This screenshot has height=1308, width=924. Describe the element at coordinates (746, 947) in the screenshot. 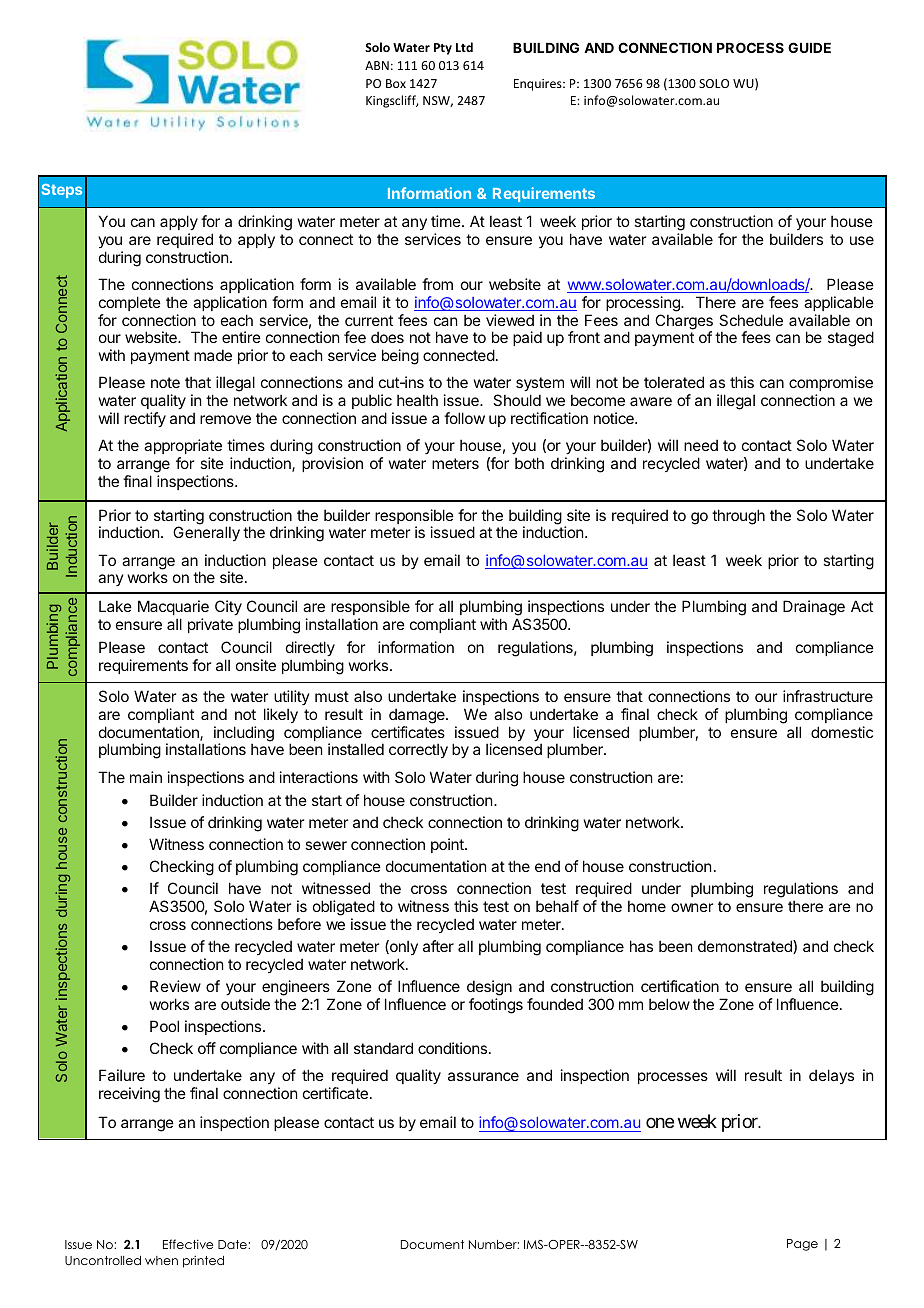

I see `demonstrated` at that location.
